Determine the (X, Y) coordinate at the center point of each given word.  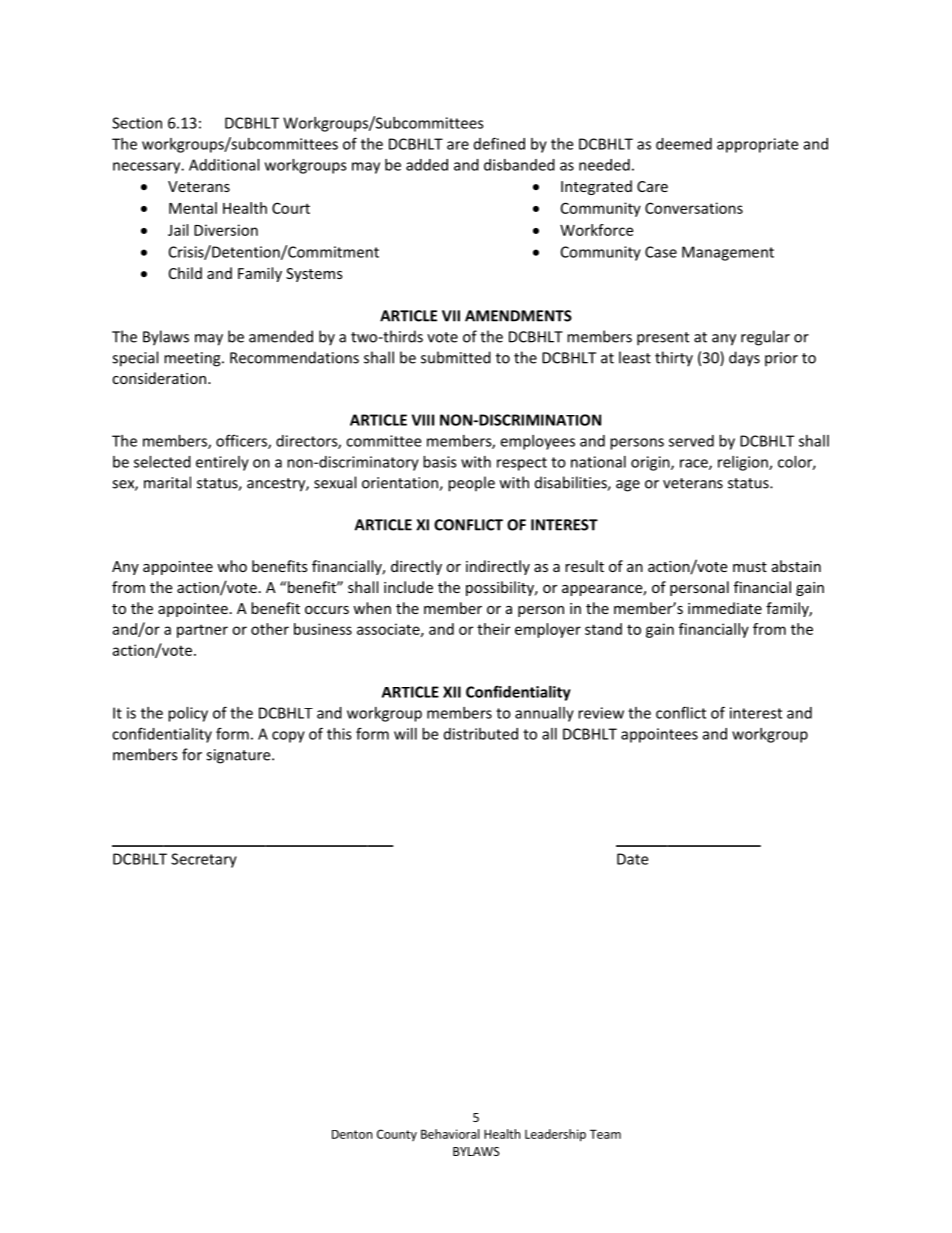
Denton (352, 1134)
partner (202, 631)
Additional (224, 165)
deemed (684, 144)
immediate (725, 608)
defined (499, 143)
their (493, 629)
